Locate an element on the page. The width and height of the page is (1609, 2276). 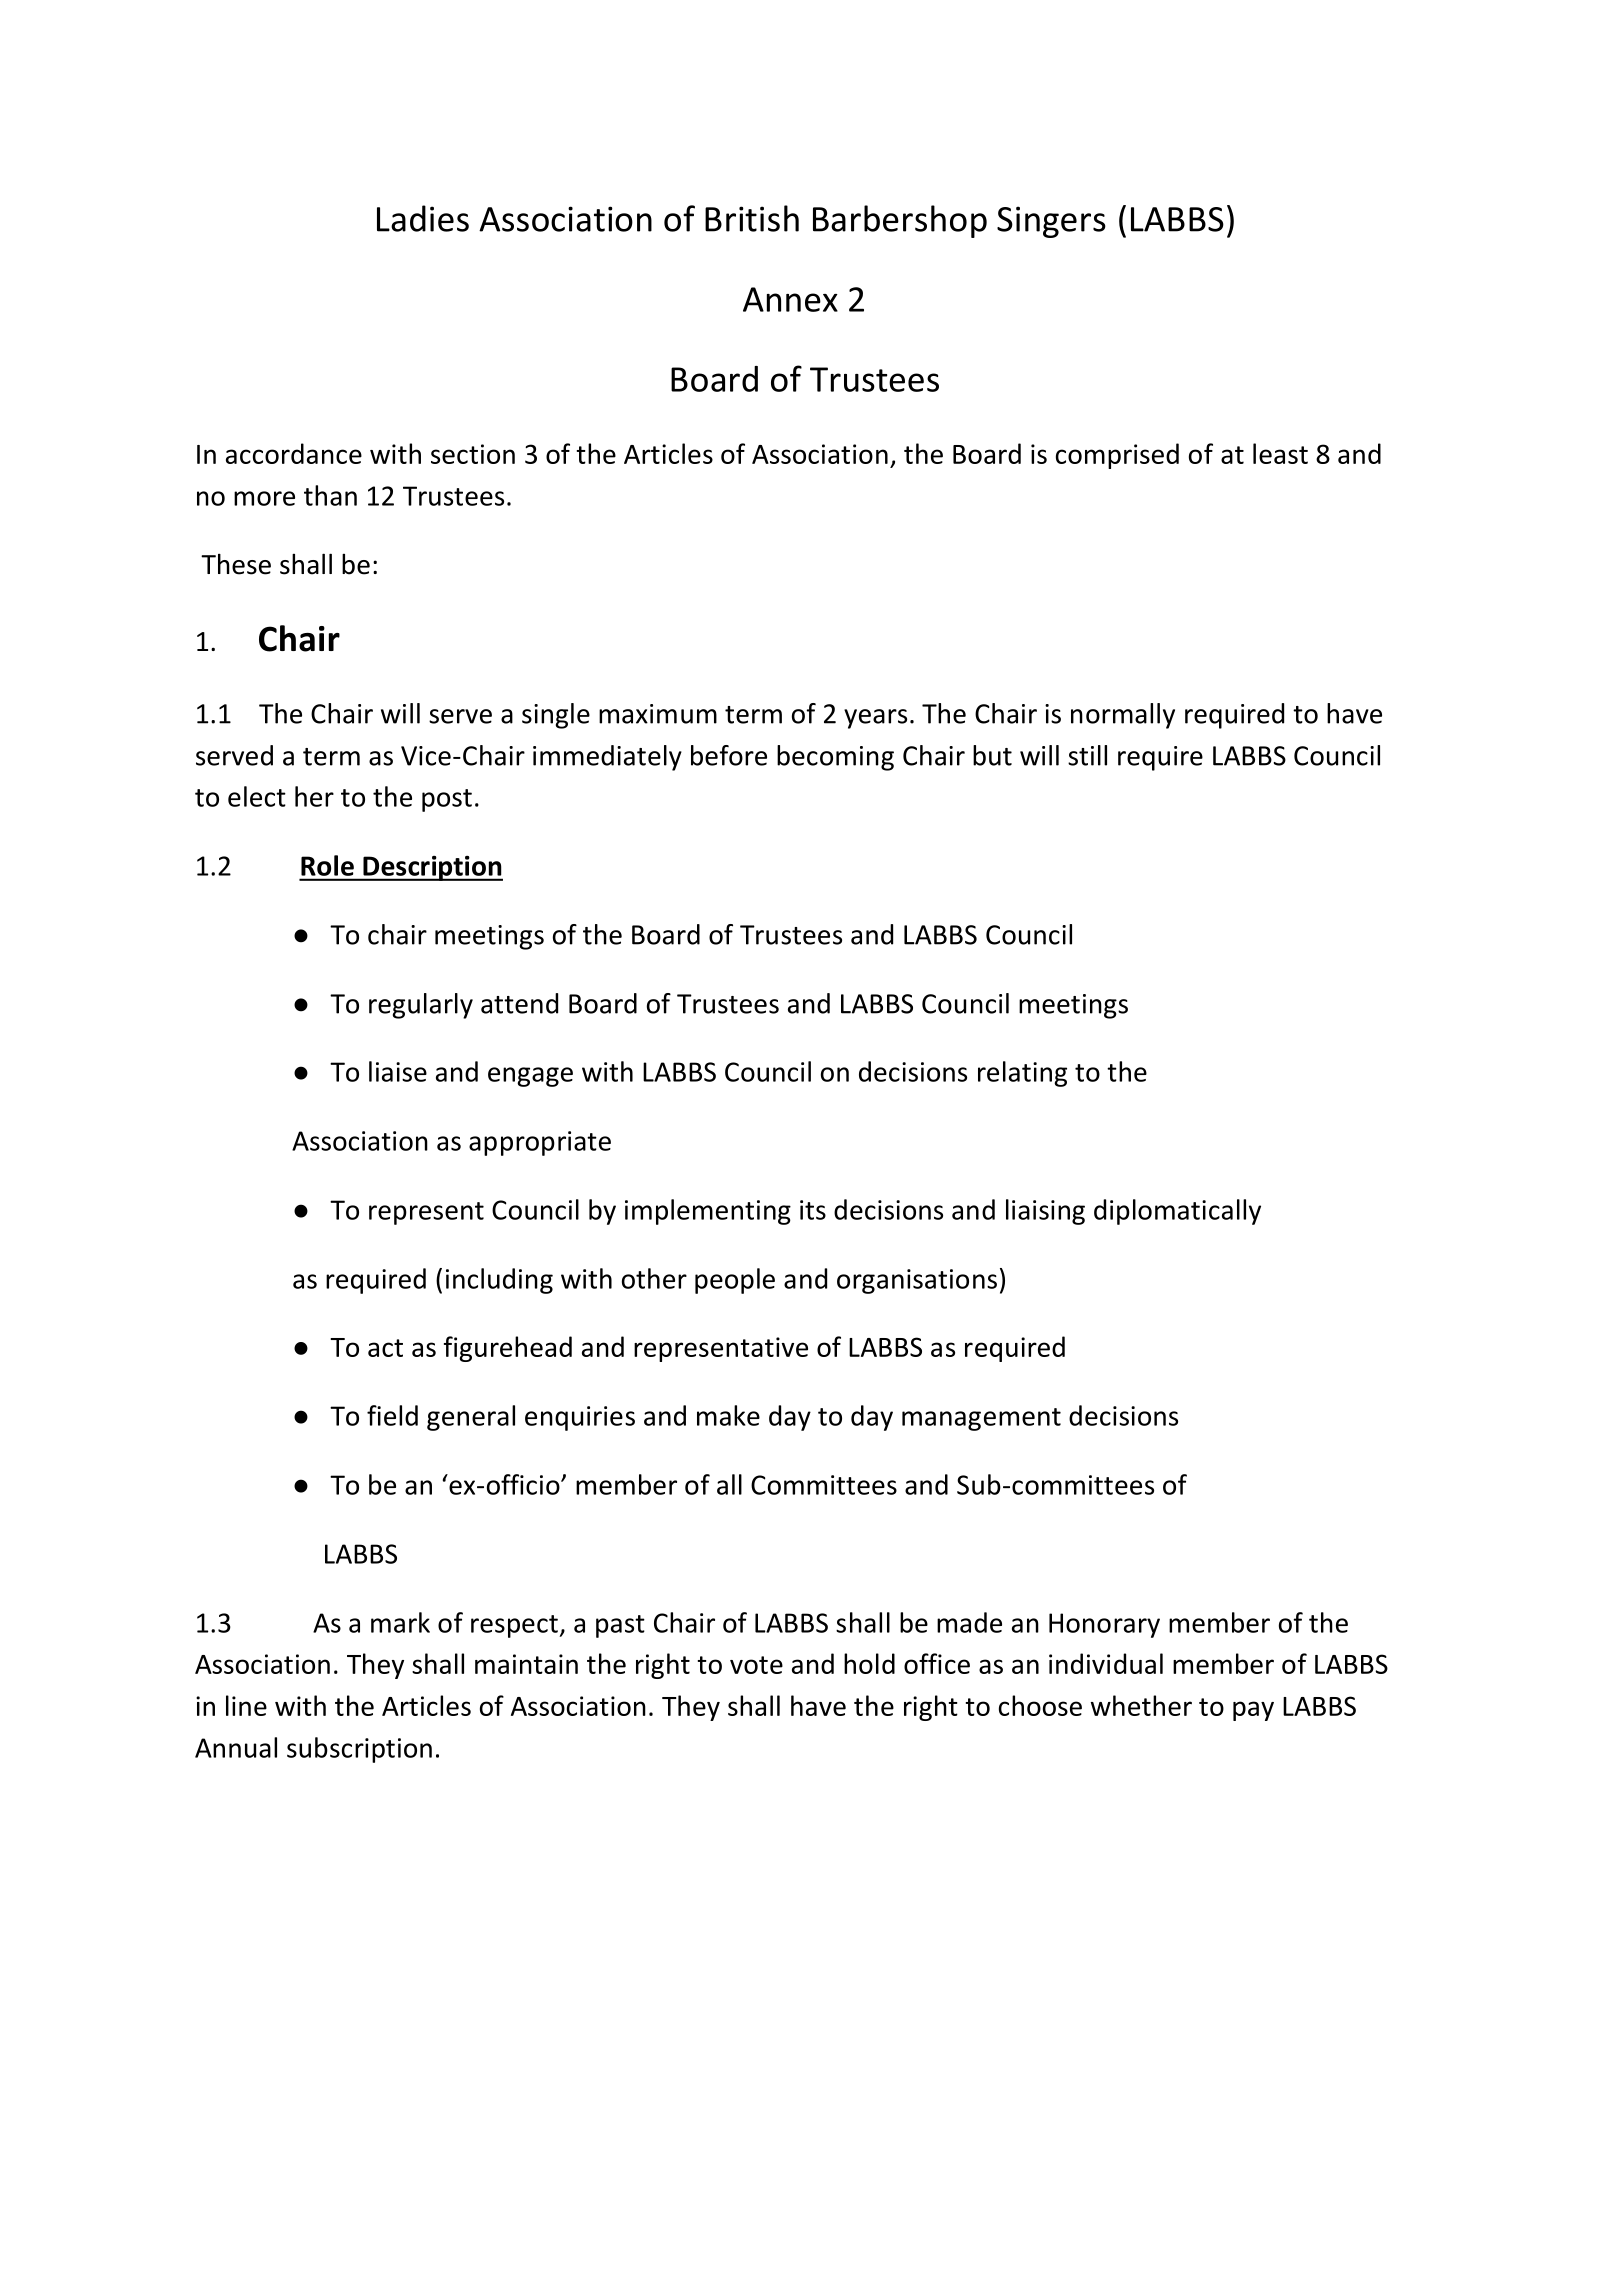
Ladies is located at coordinates (423, 218).
